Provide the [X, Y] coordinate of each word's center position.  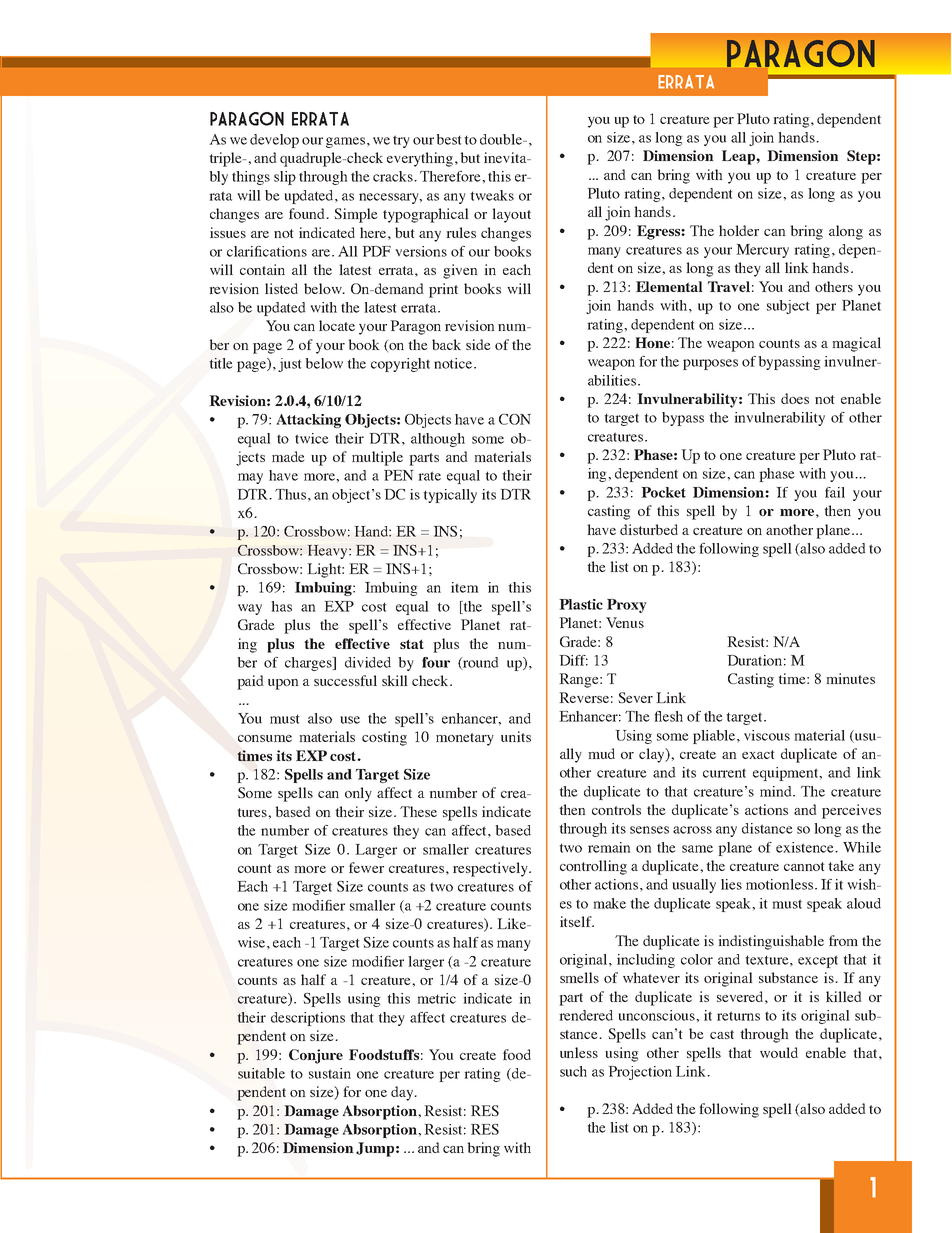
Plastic [581, 604]
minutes [850, 678]
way [250, 609]
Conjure [316, 1056]
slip [285, 178]
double [502, 139]
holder [739, 230]
